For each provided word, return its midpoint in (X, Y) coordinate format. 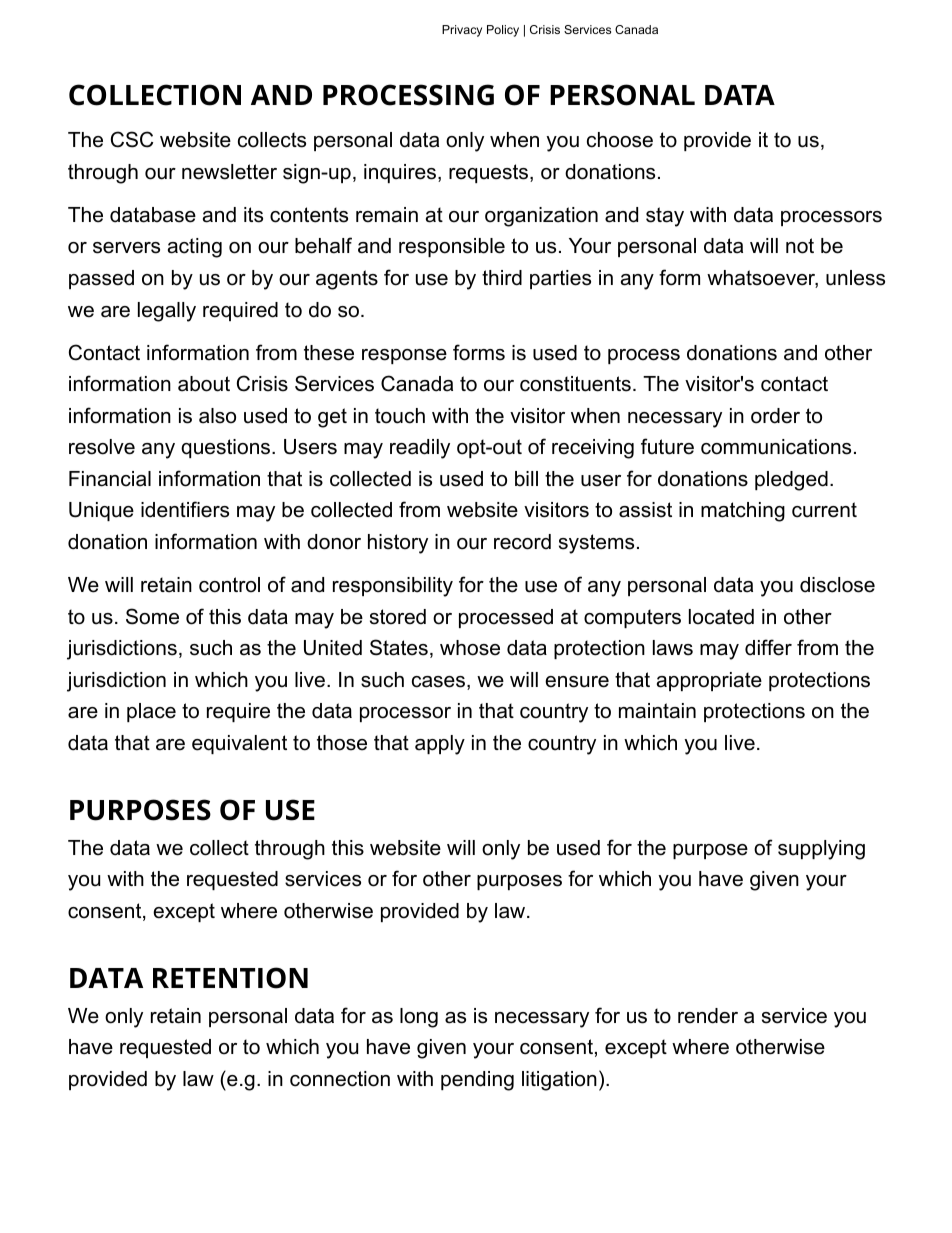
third (502, 278)
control (229, 585)
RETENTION (230, 978)
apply (440, 745)
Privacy (462, 31)
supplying (821, 850)
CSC (132, 139)
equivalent (239, 744)
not (800, 246)
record (522, 542)
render (708, 1016)
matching (743, 512)
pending (477, 1081)
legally (167, 312)
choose (620, 140)
